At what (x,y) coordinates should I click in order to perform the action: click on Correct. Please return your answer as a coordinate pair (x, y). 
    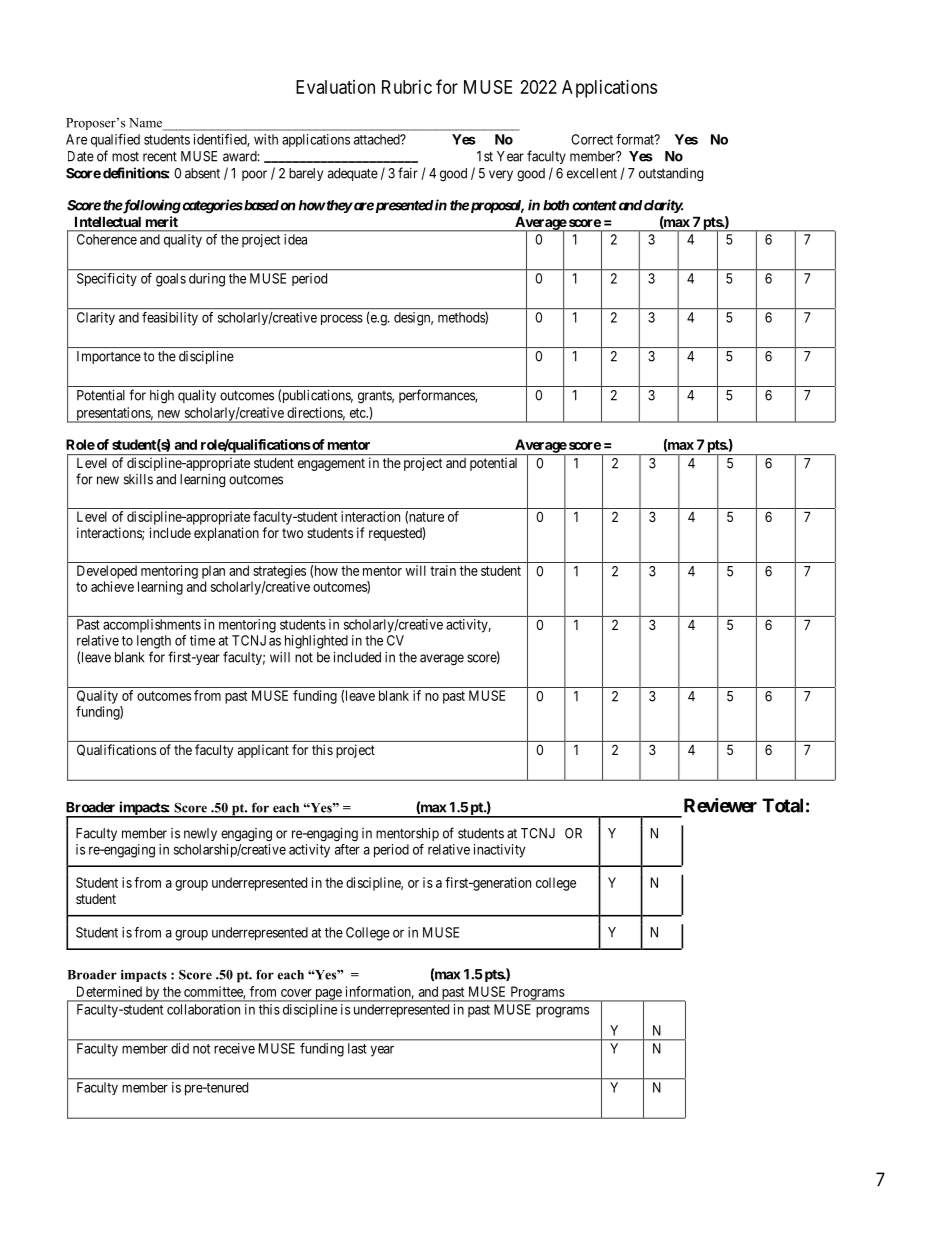
    Looking at the image, I should click on (592, 139).
